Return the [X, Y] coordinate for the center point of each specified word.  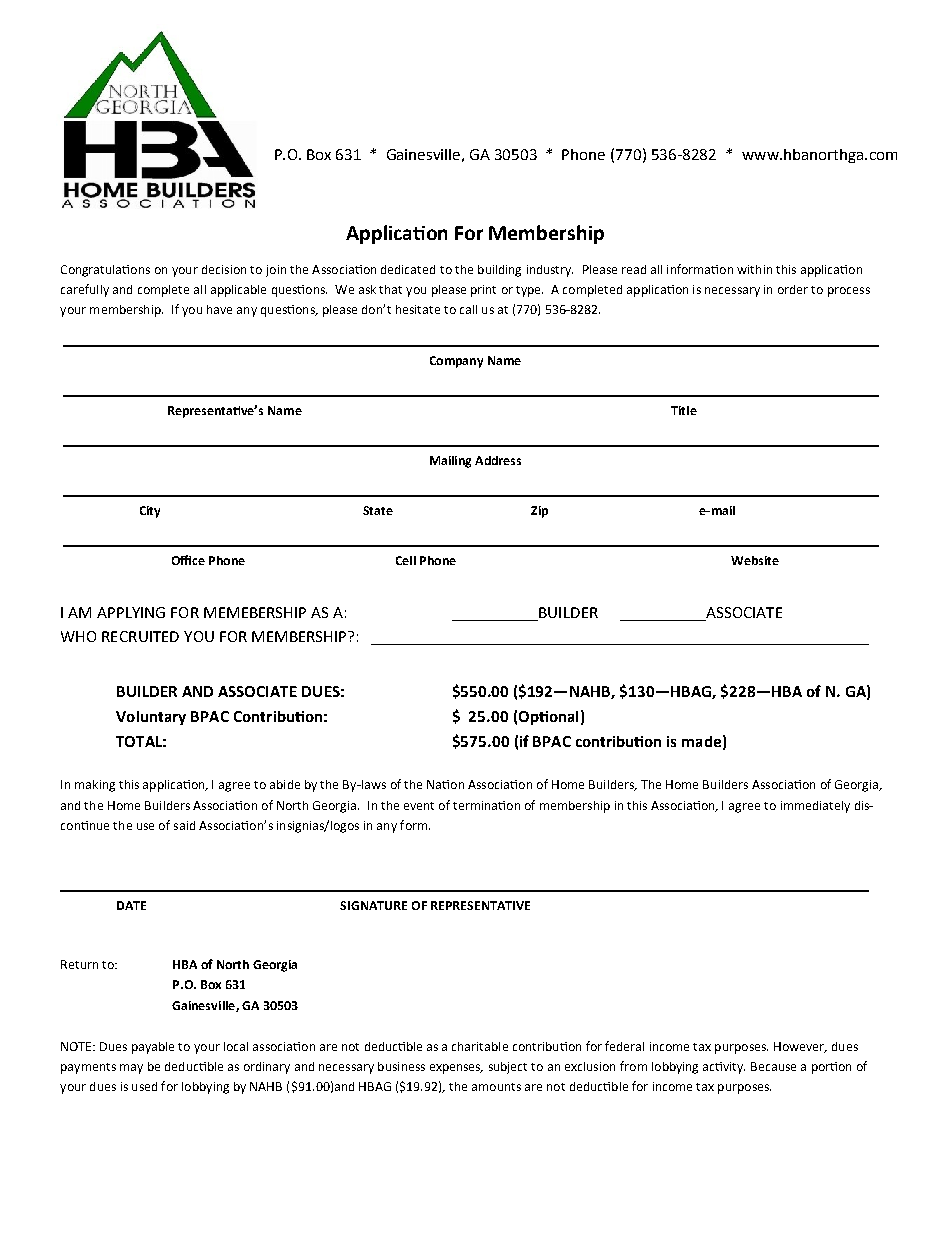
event [419, 806]
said [184, 825]
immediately [815, 807]
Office [188, 560]
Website [755, 560]
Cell [406, 560]
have [219, 309]
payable [153, 1048]
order [793, 289]
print [483, 291]
